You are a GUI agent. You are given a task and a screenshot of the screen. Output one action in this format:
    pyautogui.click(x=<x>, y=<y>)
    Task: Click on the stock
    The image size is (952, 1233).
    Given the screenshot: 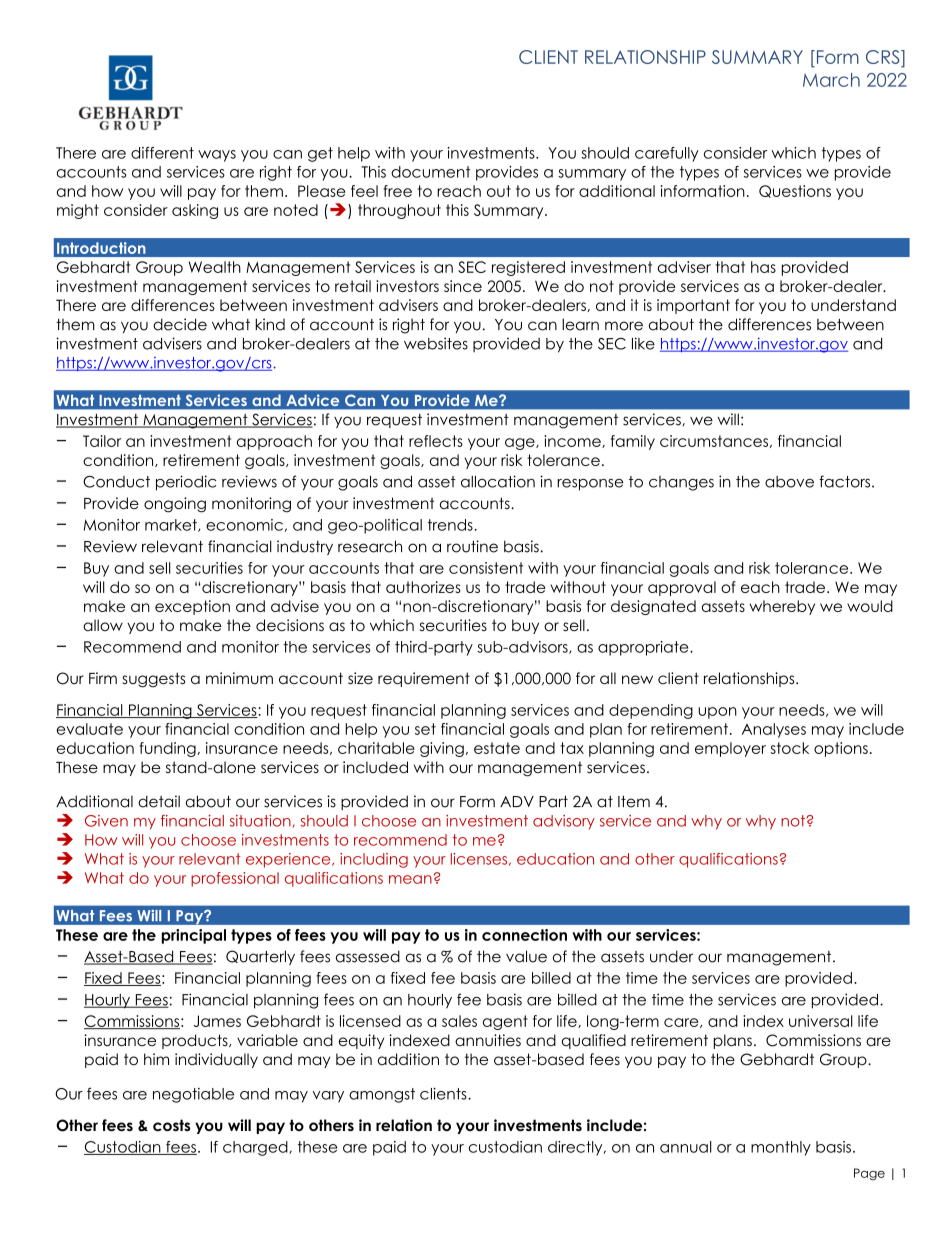 What is the action you would take?
    pyautogui.click(x=789, y=748)
